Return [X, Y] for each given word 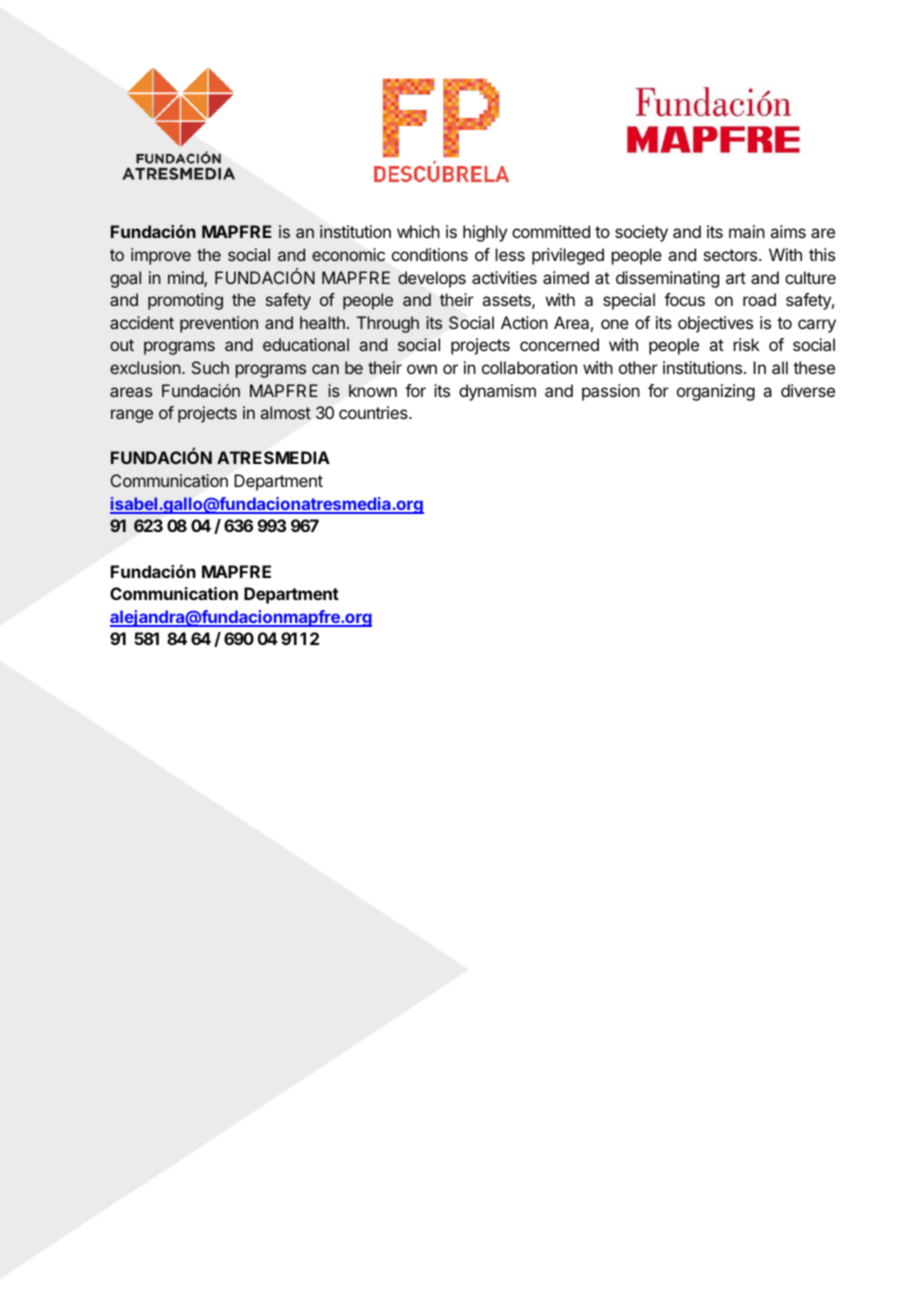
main [747, 231]
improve [161, 256]
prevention [219, 324]
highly [485, 233]
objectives [715, 324]
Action [524, 322]
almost [286, 412]
